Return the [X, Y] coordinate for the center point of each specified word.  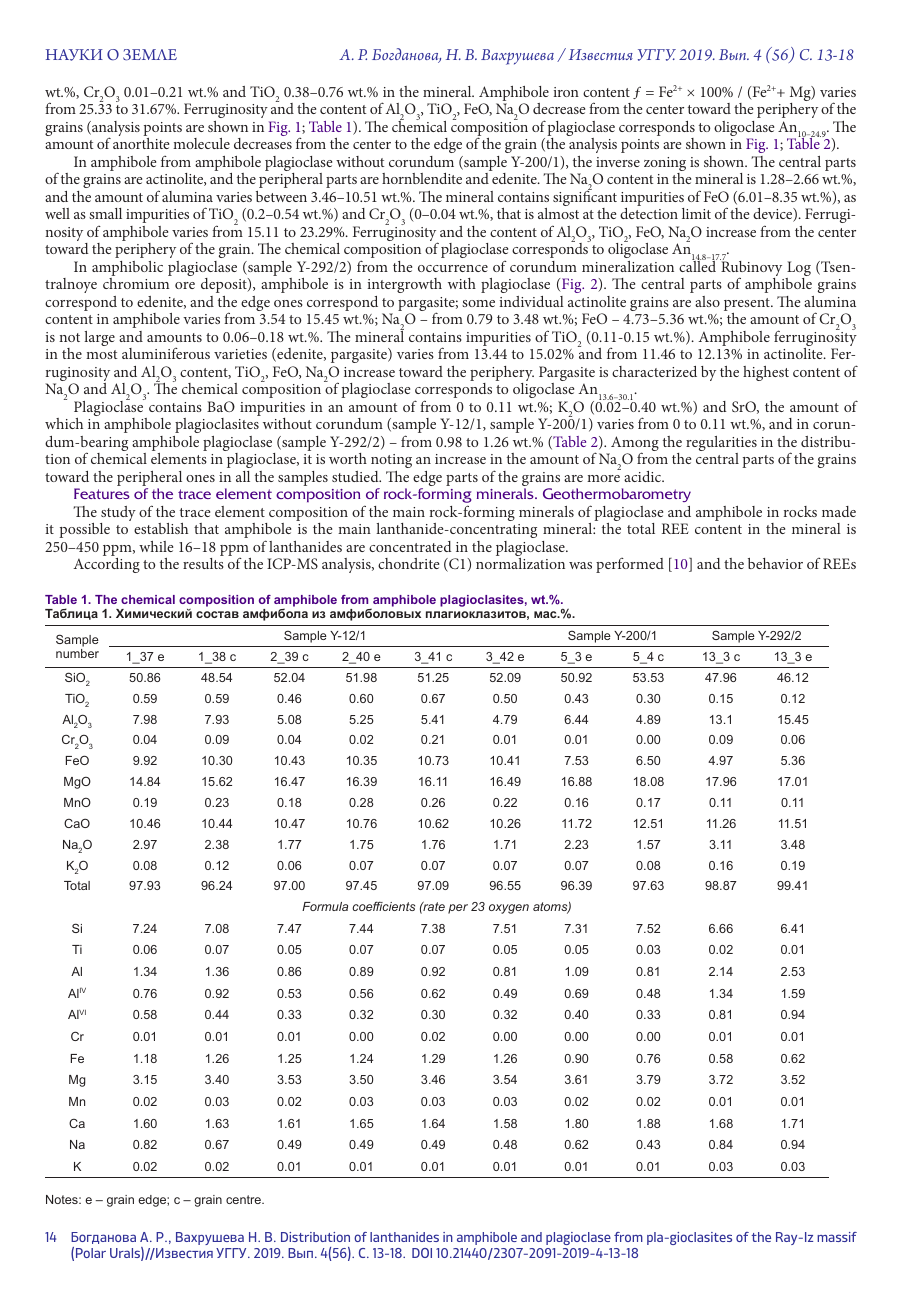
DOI [422, 1253]
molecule [201, 143]
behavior [775, 563]
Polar [91, 1253]
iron [566, 92]
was [580, 565]
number [77, 653]
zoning [665, 165]
